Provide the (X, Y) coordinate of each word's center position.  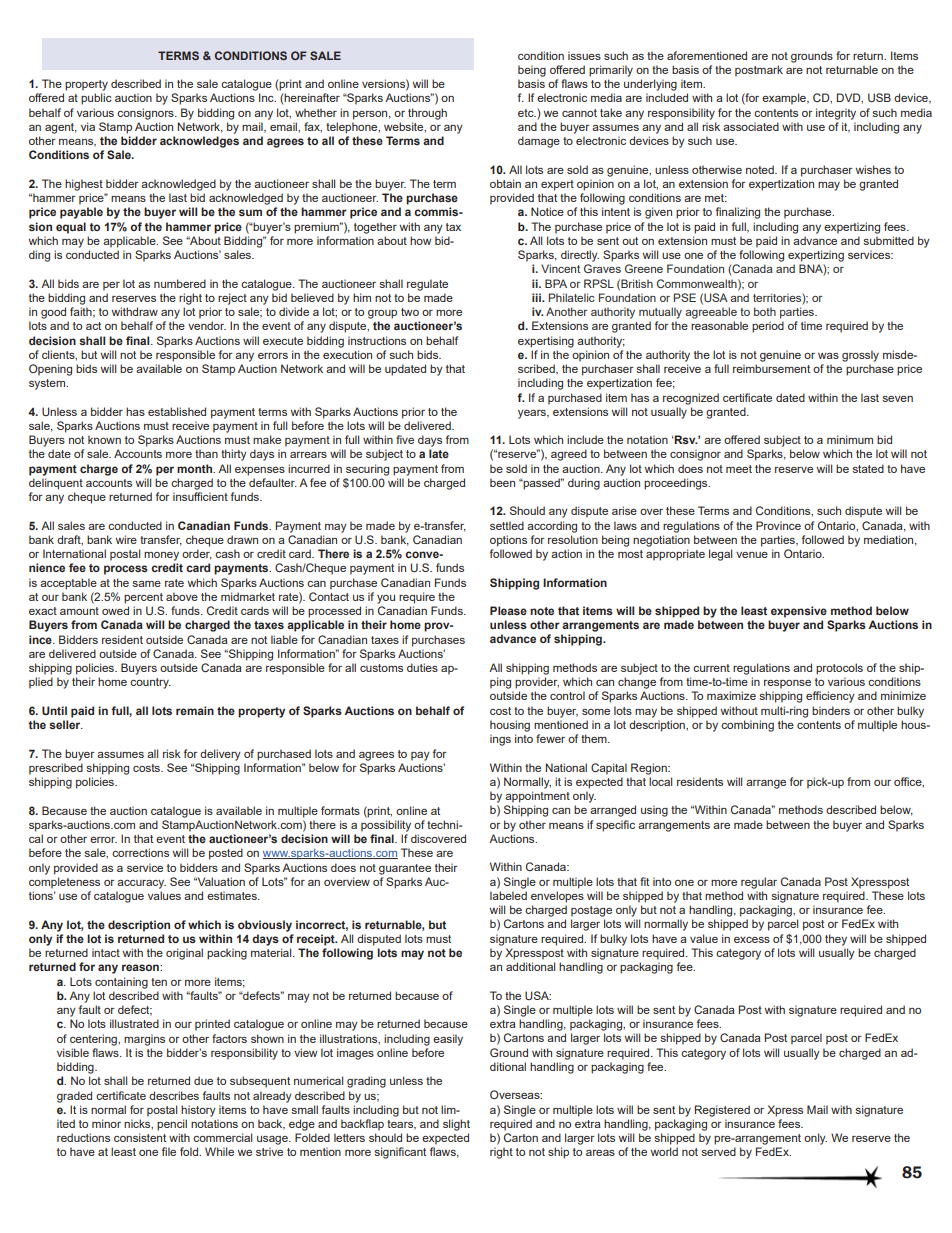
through (427, 114)
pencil (172, 1125)
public (96, 99)
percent (143, 598)
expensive (799, 612)
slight (456, 1125)
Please (508, 610)
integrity (836, 114)
